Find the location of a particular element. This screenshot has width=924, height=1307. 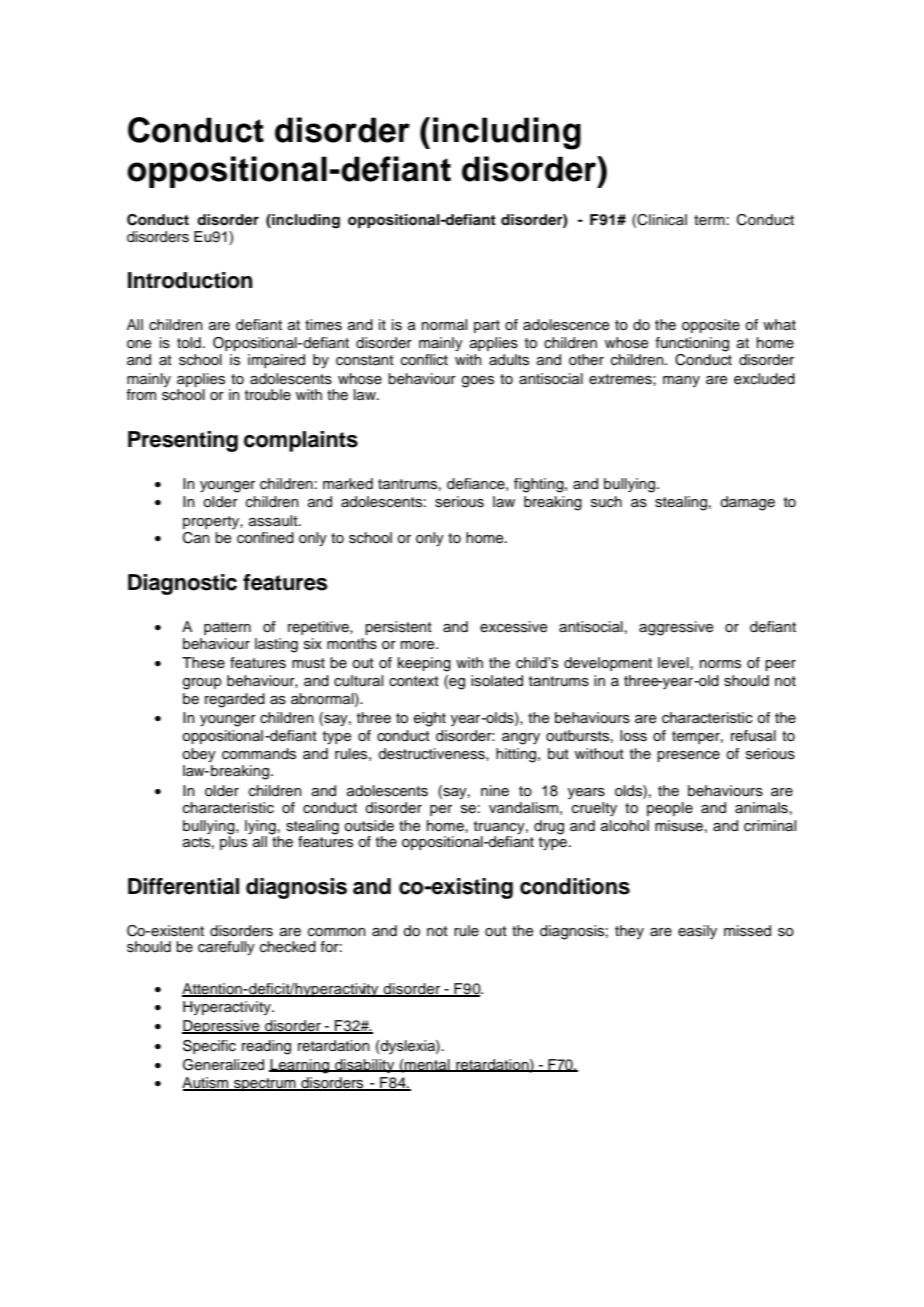

easily is located at coordinates (697, 932).
